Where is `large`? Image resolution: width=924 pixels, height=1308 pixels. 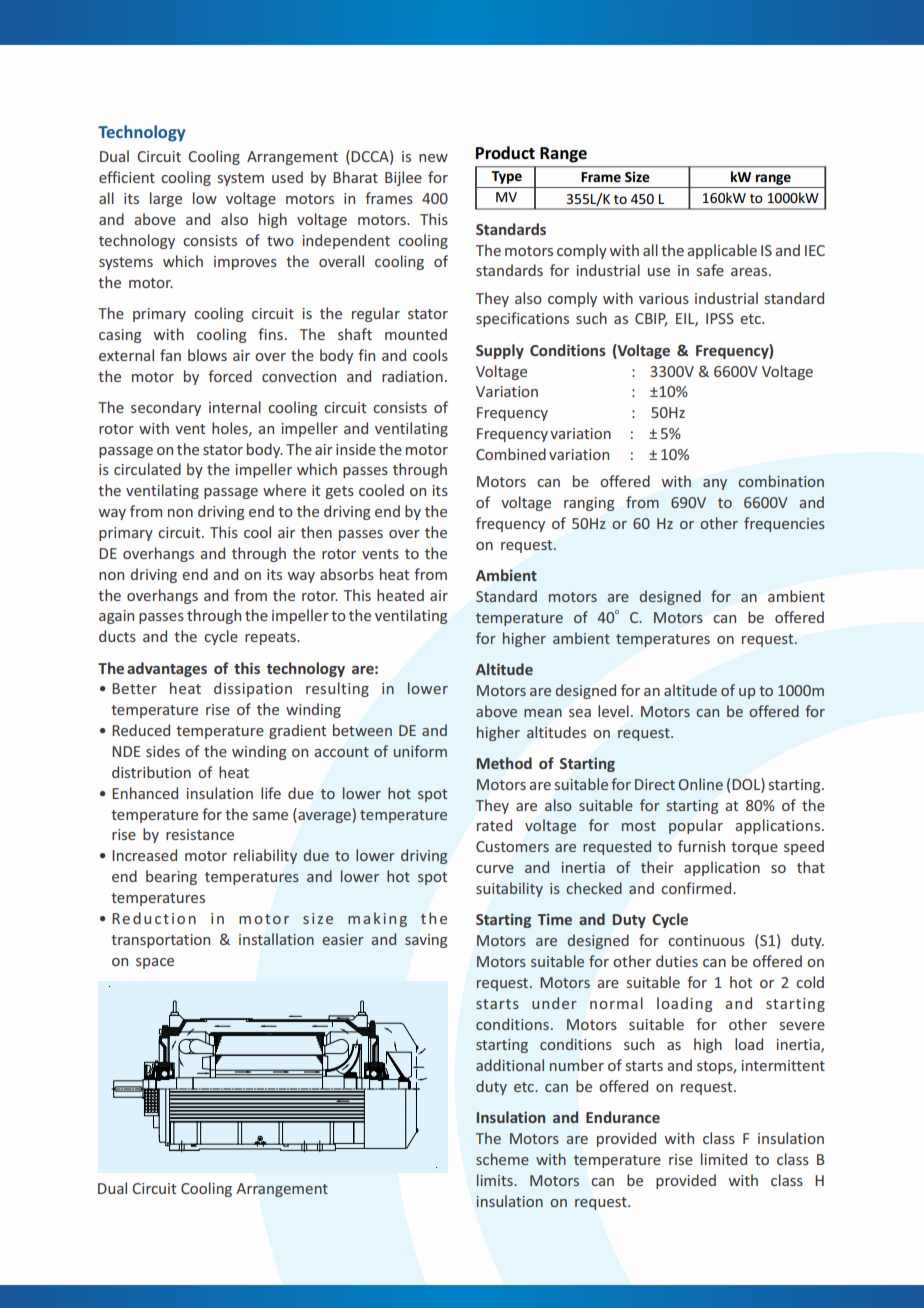
large is located at coordinates (166, 199).
